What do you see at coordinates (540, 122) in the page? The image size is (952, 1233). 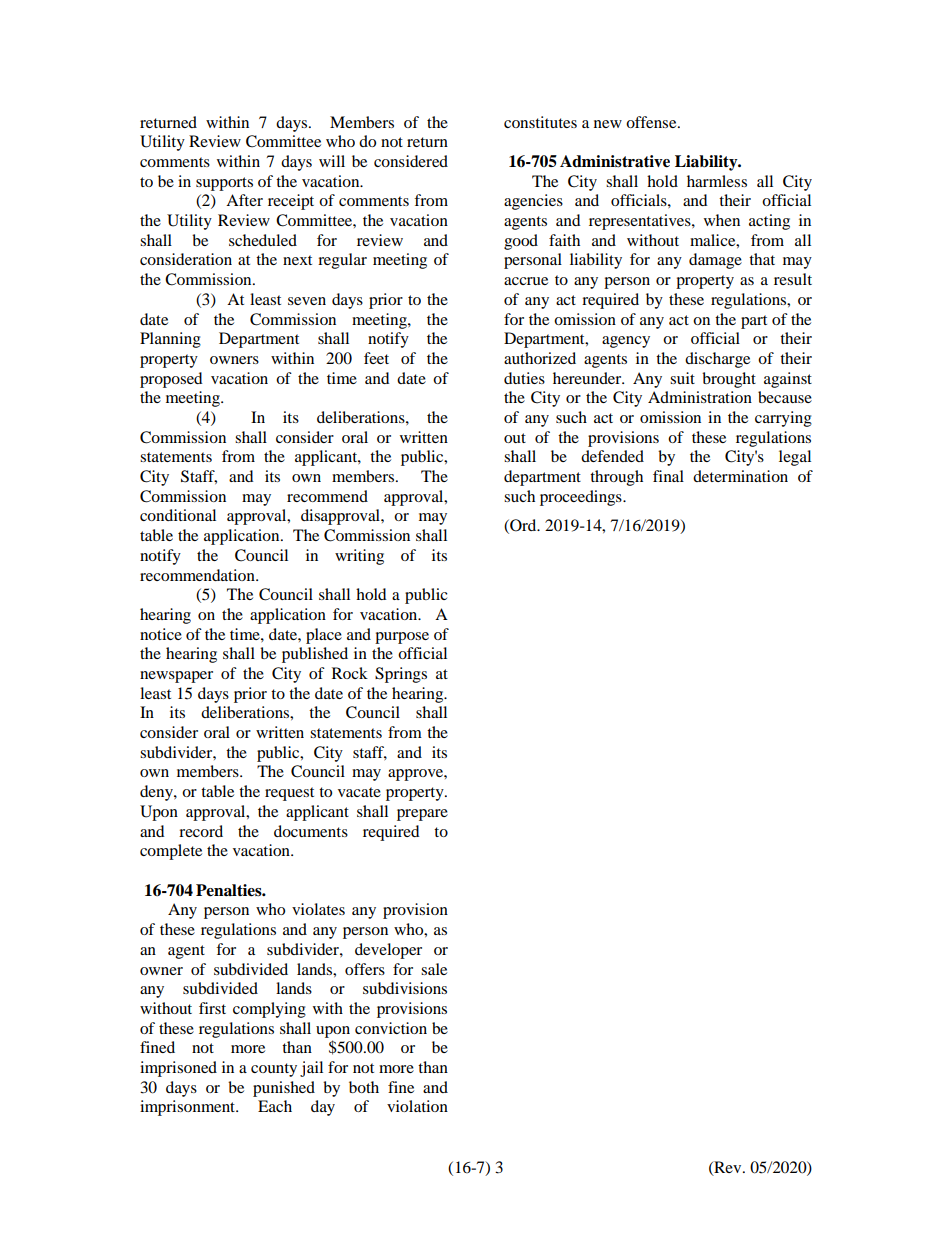 I see `constitutes` at bounding box center [540, 122].
